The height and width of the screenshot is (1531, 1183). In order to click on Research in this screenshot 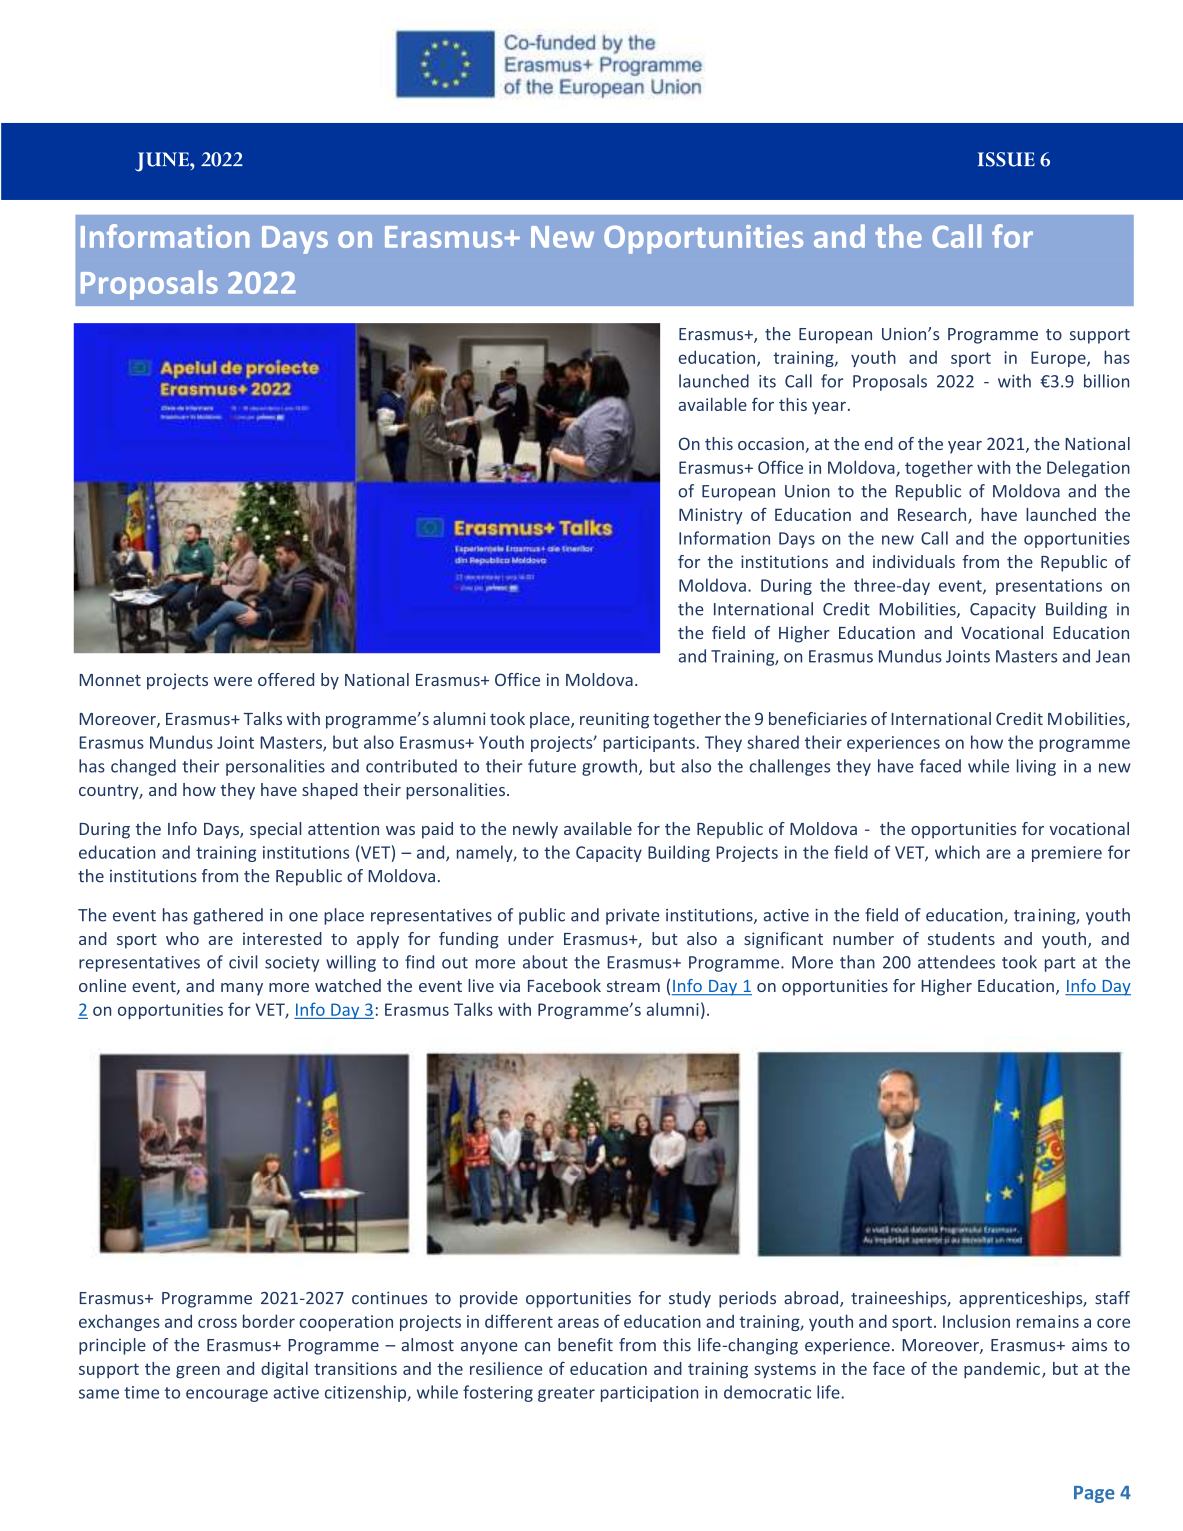, I will do `click(933, 515)`.
